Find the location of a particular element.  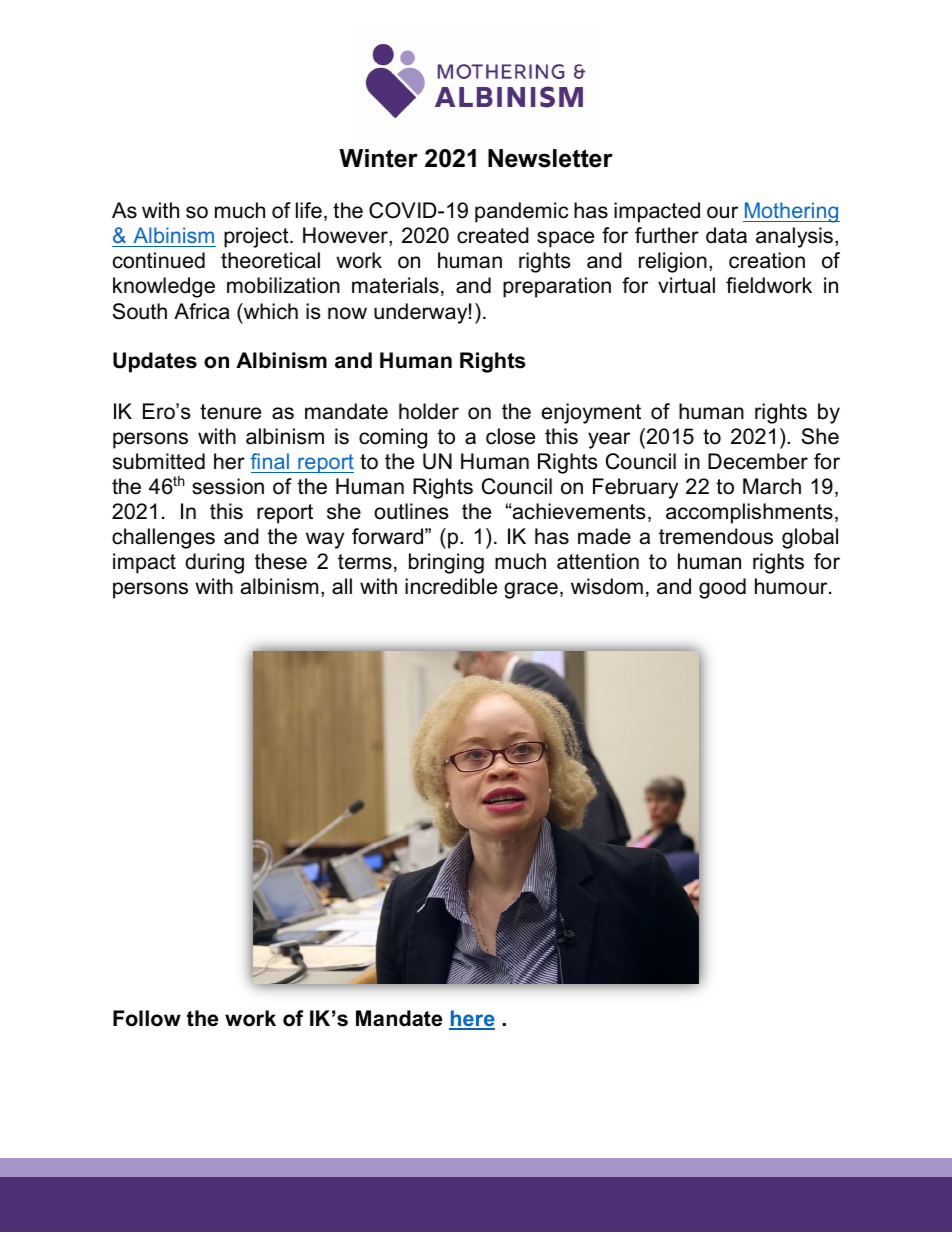

incredible is located at coordinates (451, 586).
